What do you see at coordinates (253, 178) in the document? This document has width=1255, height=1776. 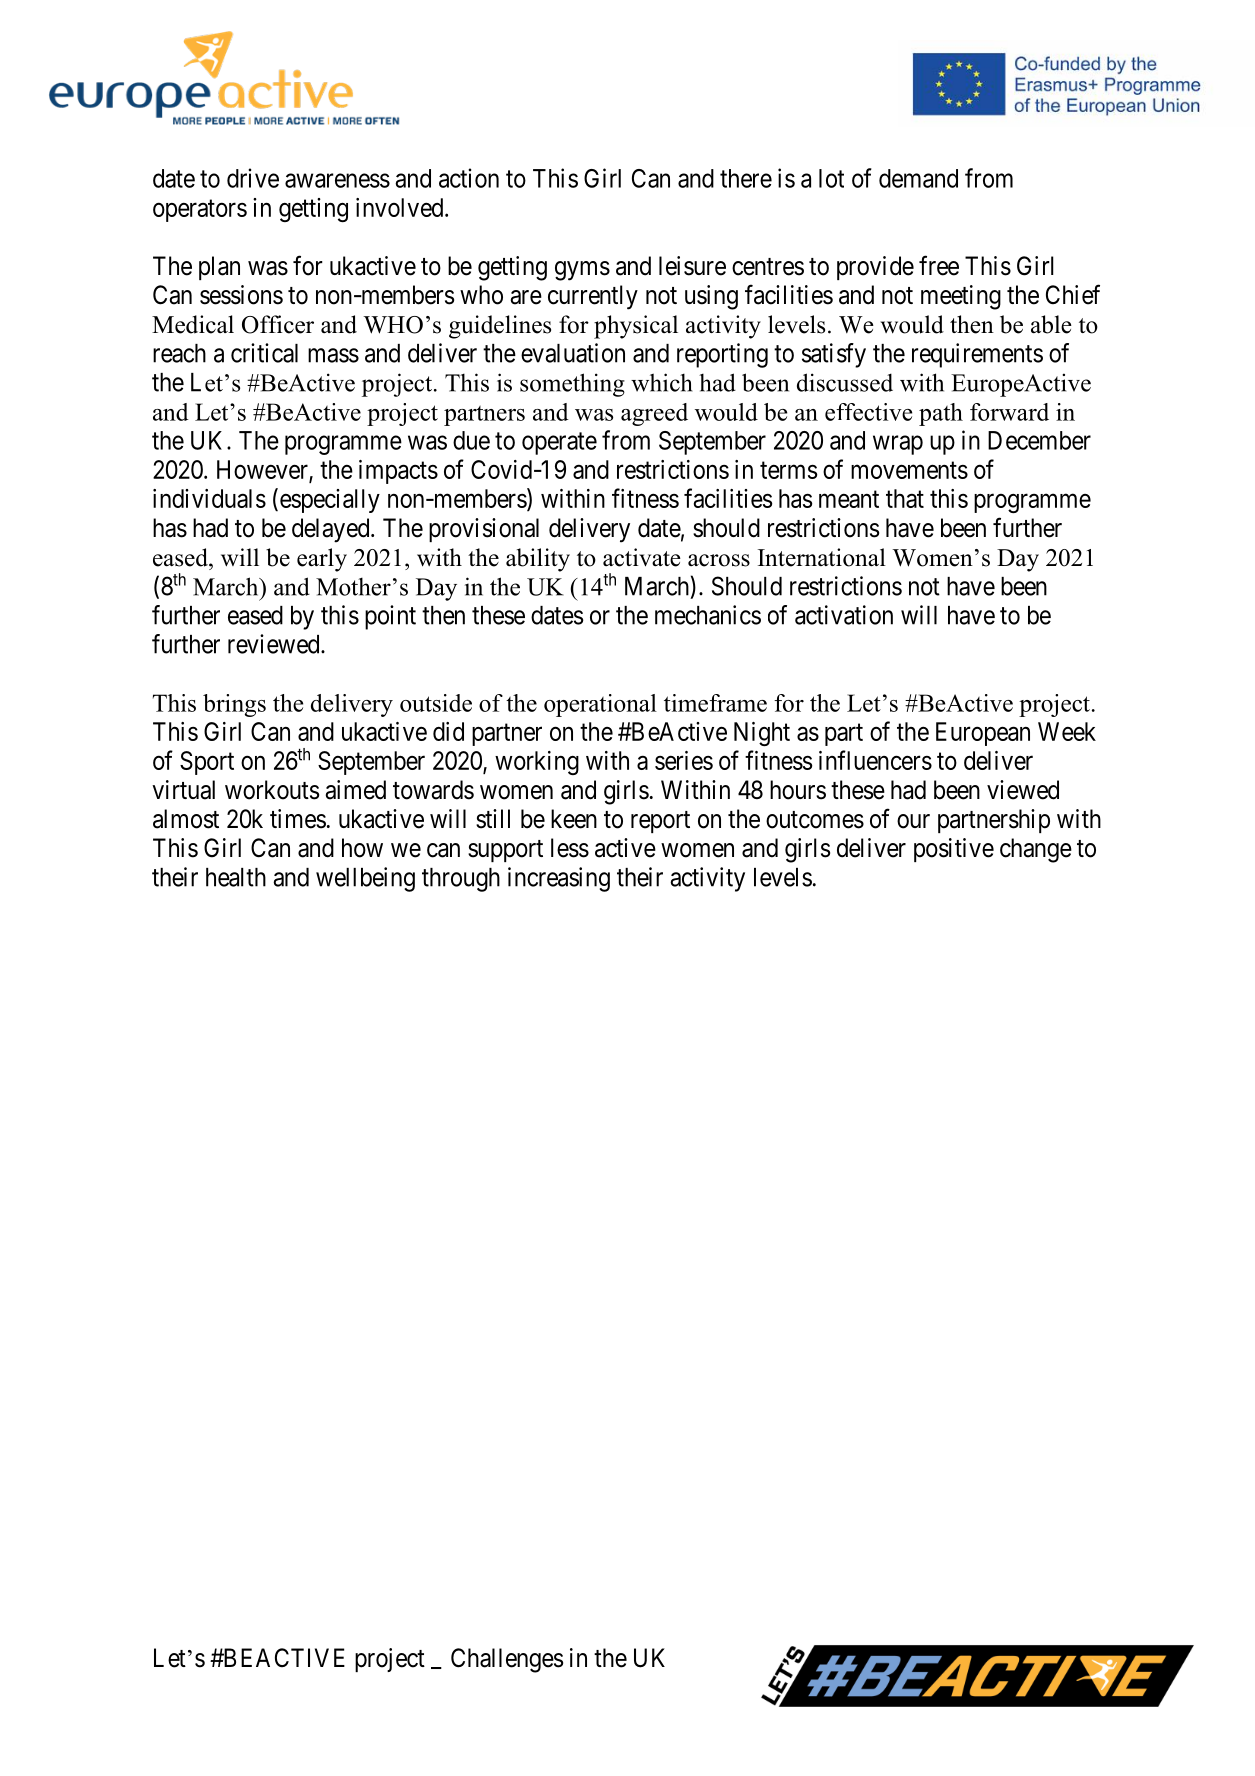 I see `drive` at bounding box center [253, 178].
